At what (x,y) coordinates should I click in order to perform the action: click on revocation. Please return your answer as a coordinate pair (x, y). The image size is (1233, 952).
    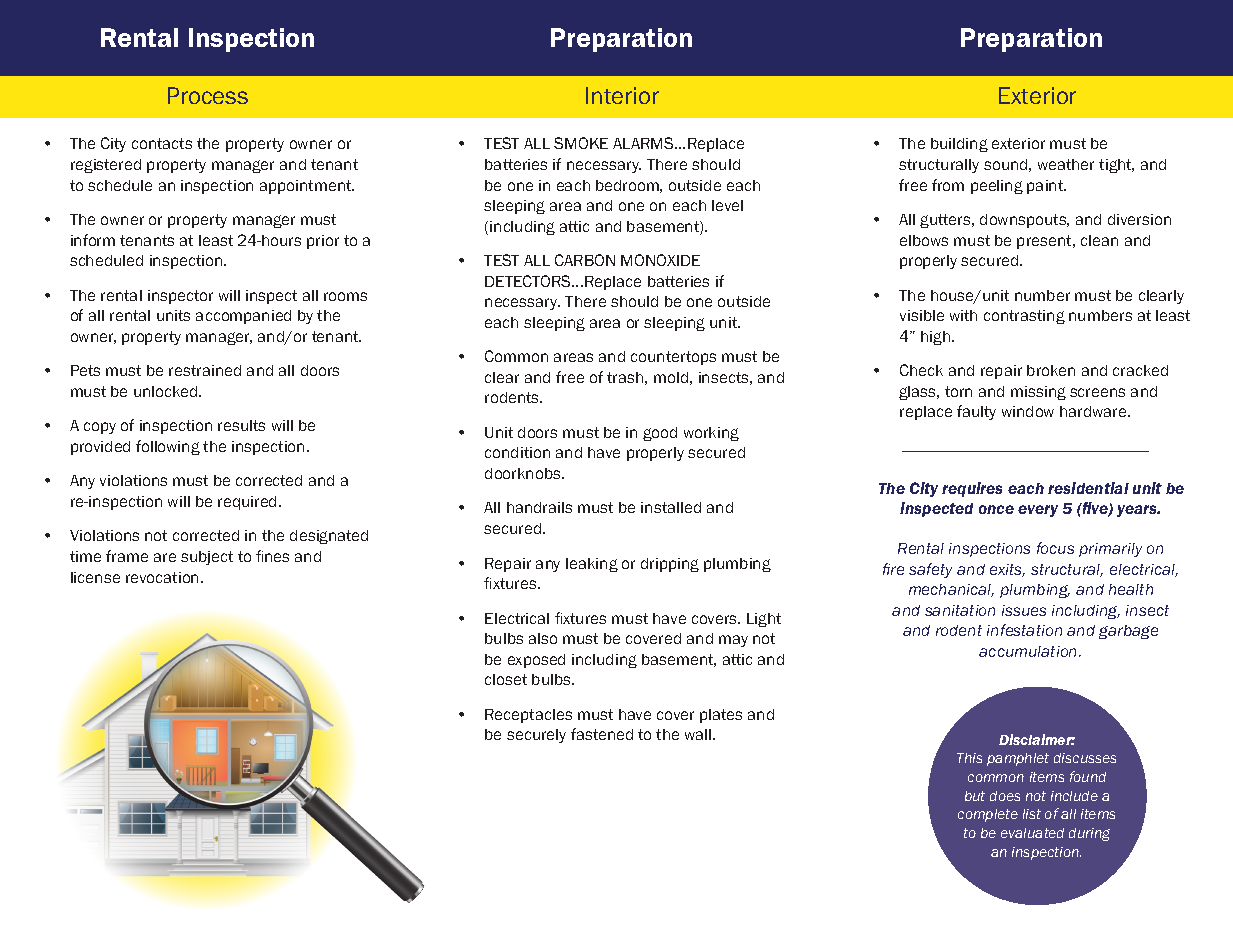
    Looking at the image, I should click on (162, 577).
